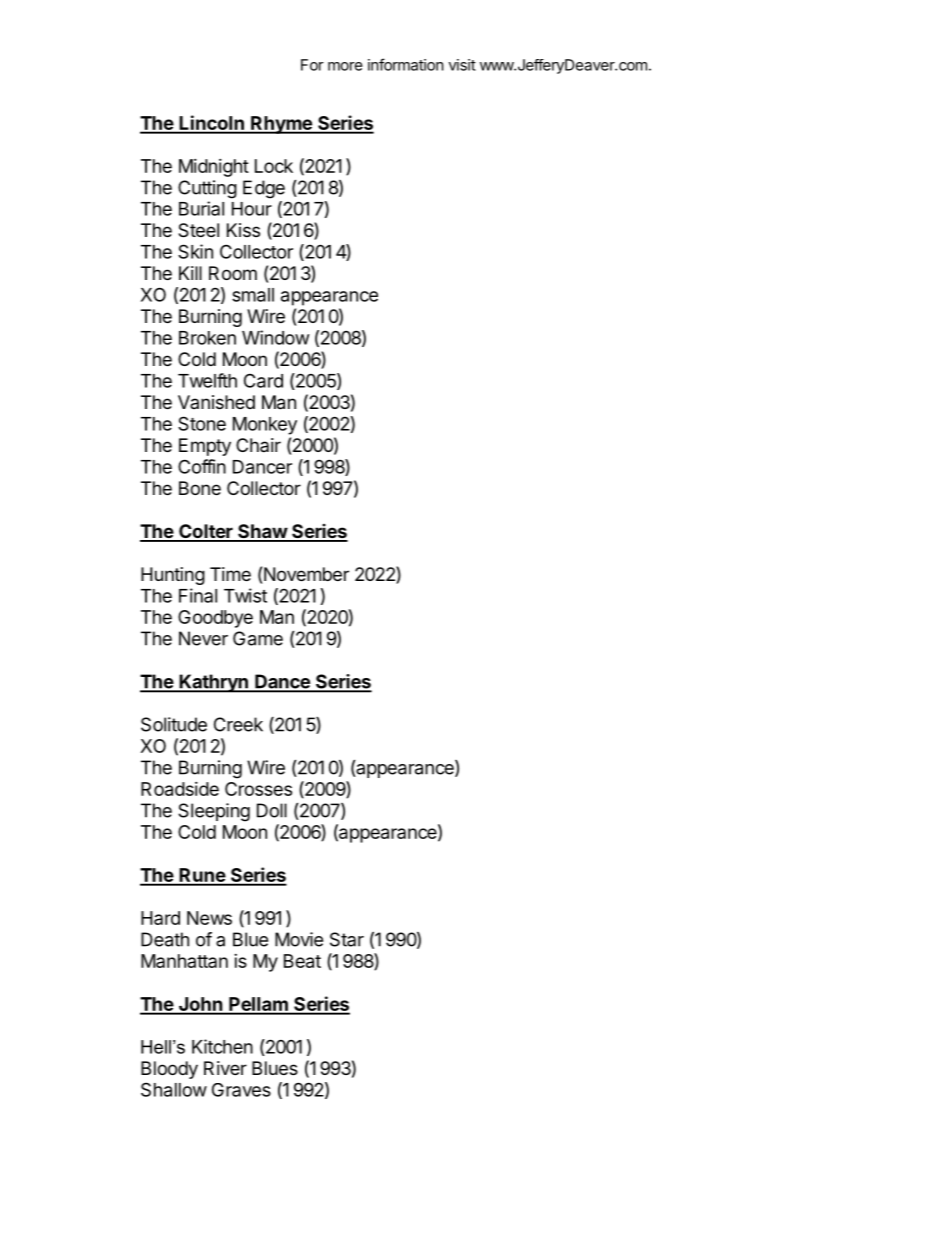 This image has height=1233, width=952. I want to click on information, so click(406, 64).
